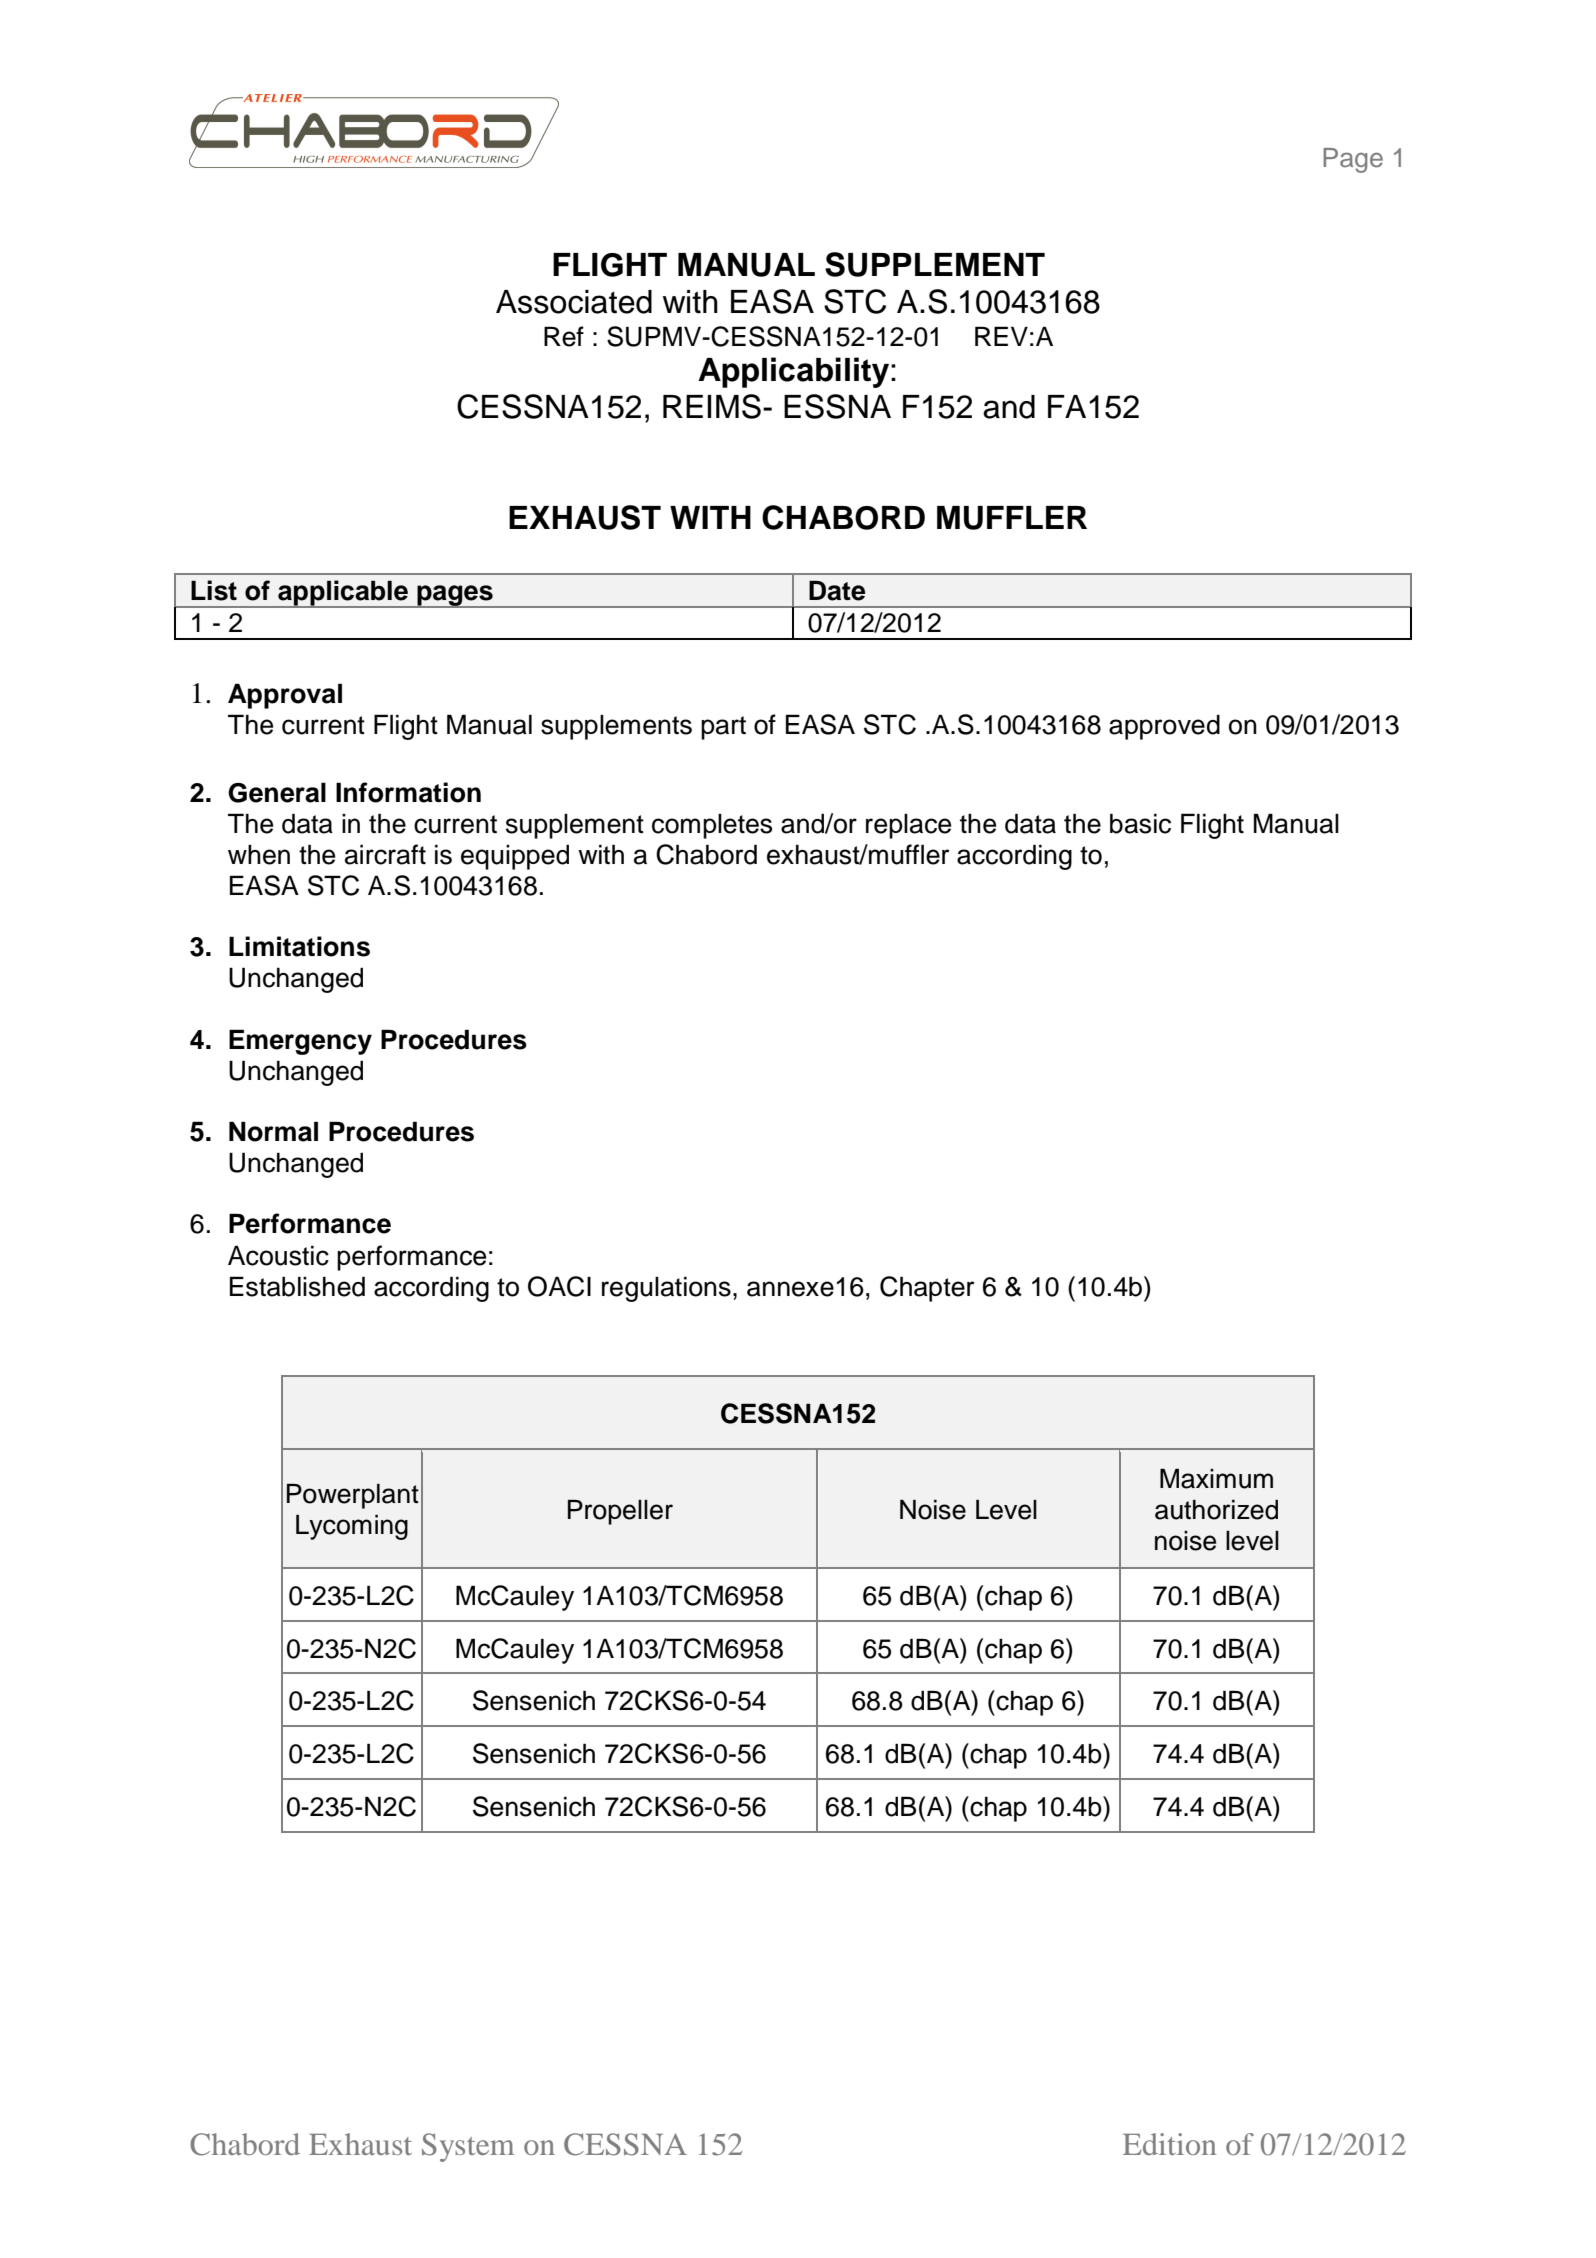 The image size is (1596, 2258). What do you see at coordinates (468, 2147) in the screenshot?
I see `System` at bounding box center [468, 2147].
